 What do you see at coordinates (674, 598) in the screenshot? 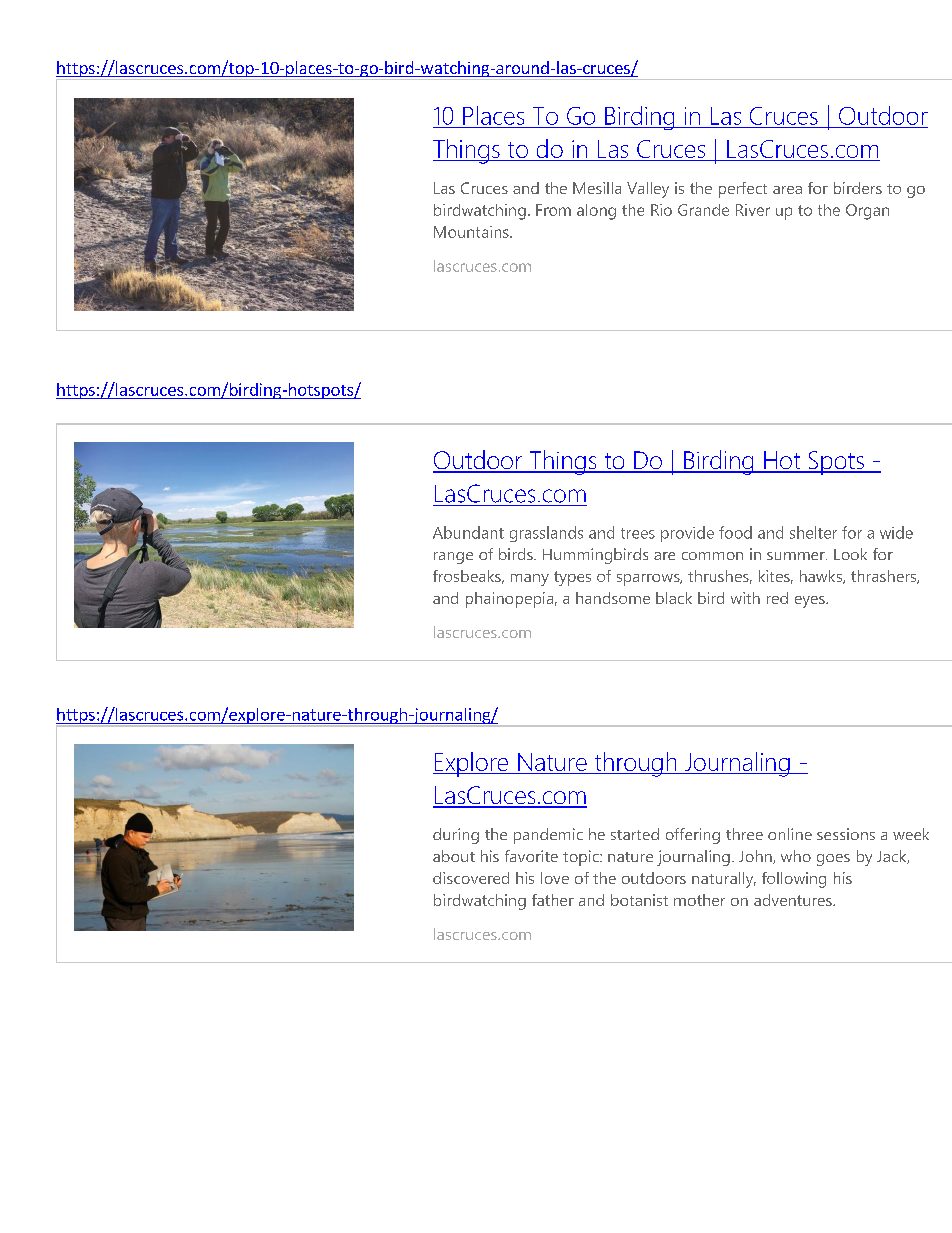
I see `black` at bounding box center [674, 598].
